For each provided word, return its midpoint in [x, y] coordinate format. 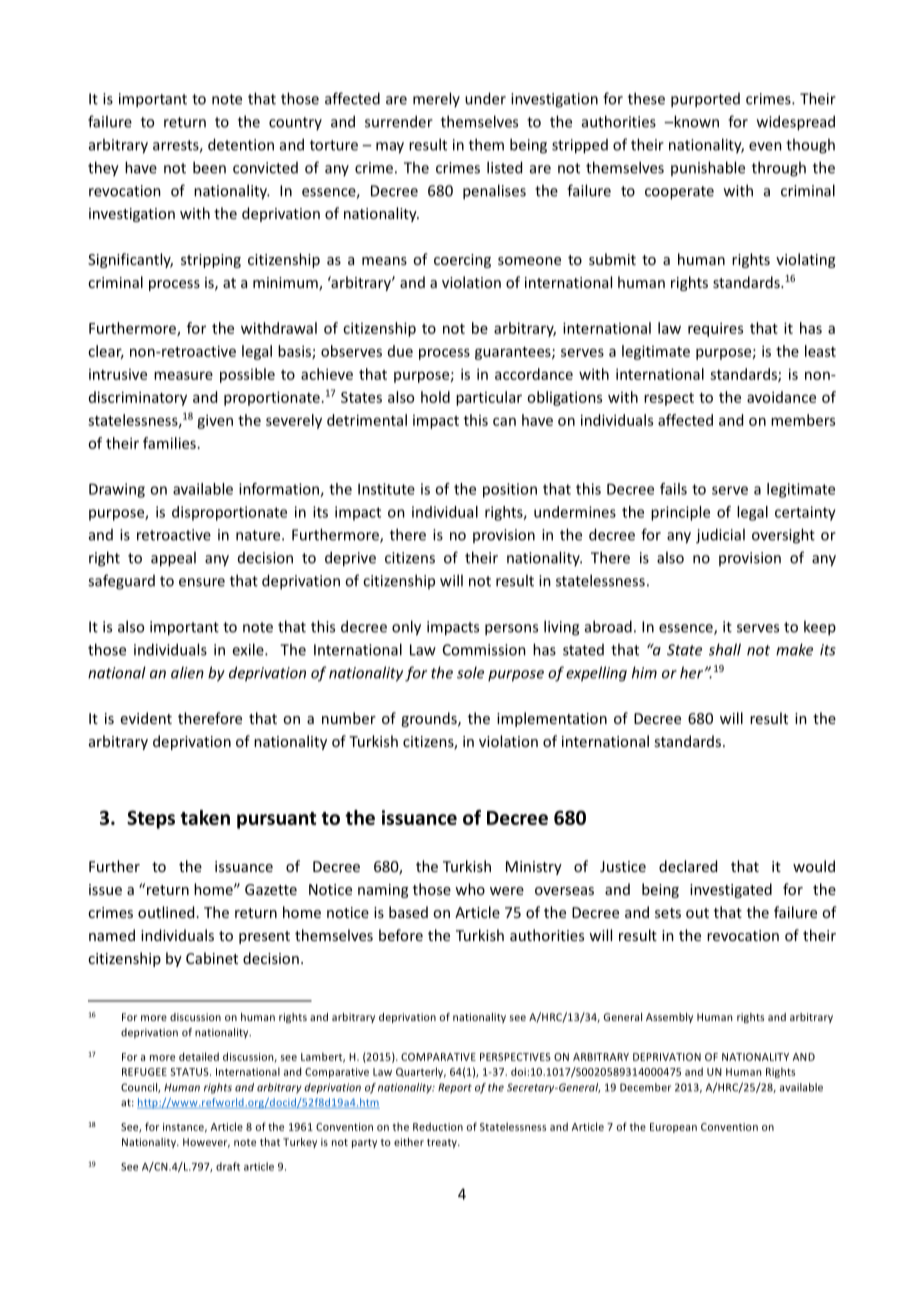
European [673, 1128]
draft [228, 1166]
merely [436, 99]
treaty [443, 1143]
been [209, 167]
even [765, 146]
